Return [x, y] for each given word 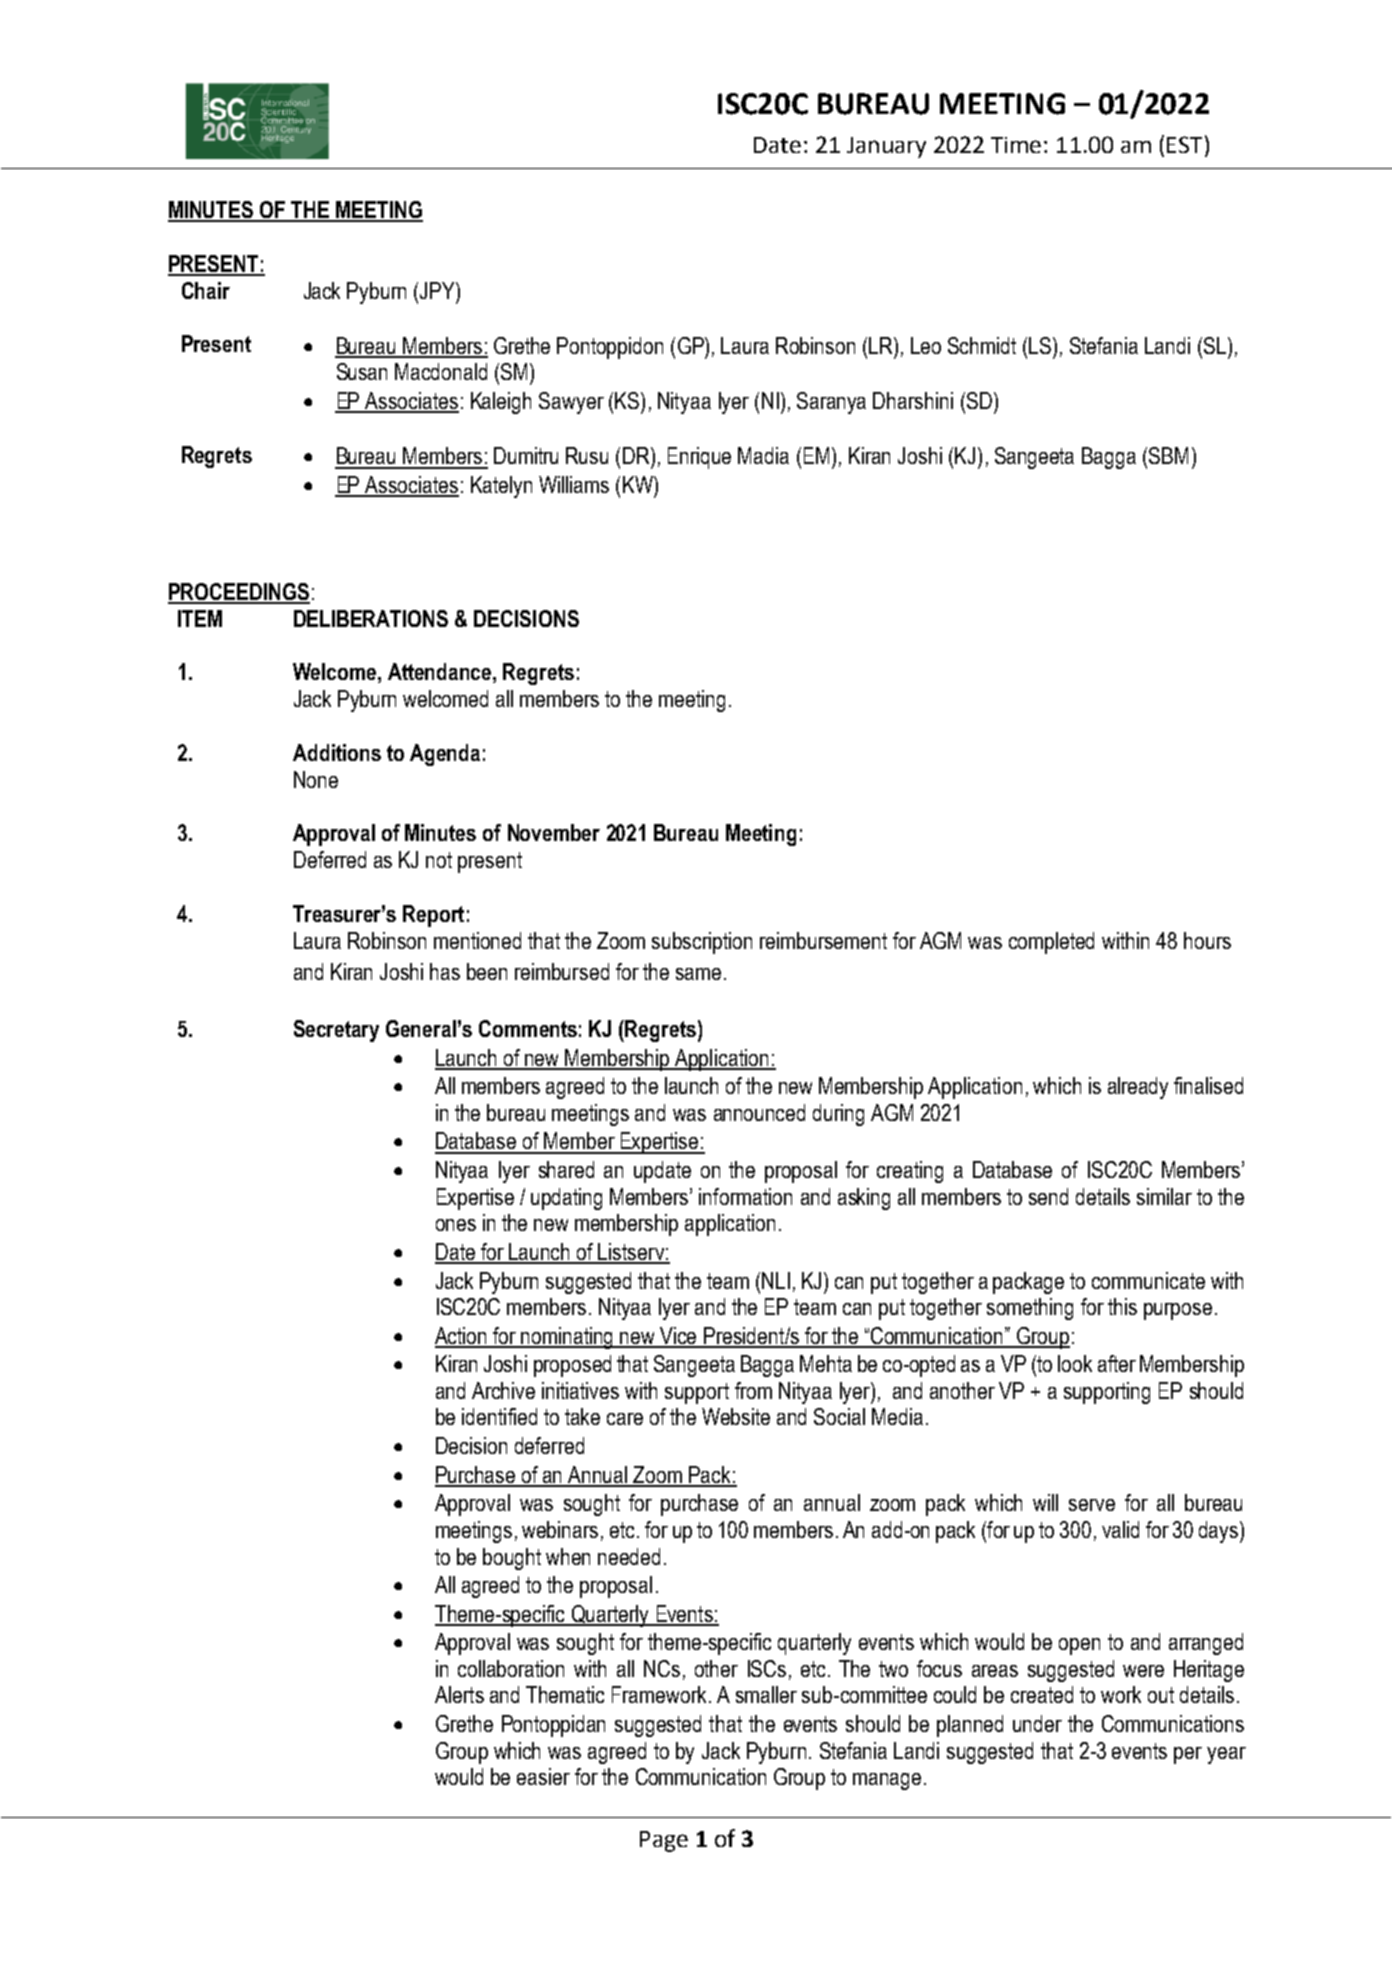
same [698, 974]
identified [499, 1416]
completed [1051, 943]
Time [1016, 145]
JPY [437, 290]
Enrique [699, 458]
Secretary [336, 1031]
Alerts [459, 1694]
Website [736, 1416]
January [886, 147]
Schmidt [982, 345]
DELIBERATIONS [371, 618]
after [1117, 1363]
